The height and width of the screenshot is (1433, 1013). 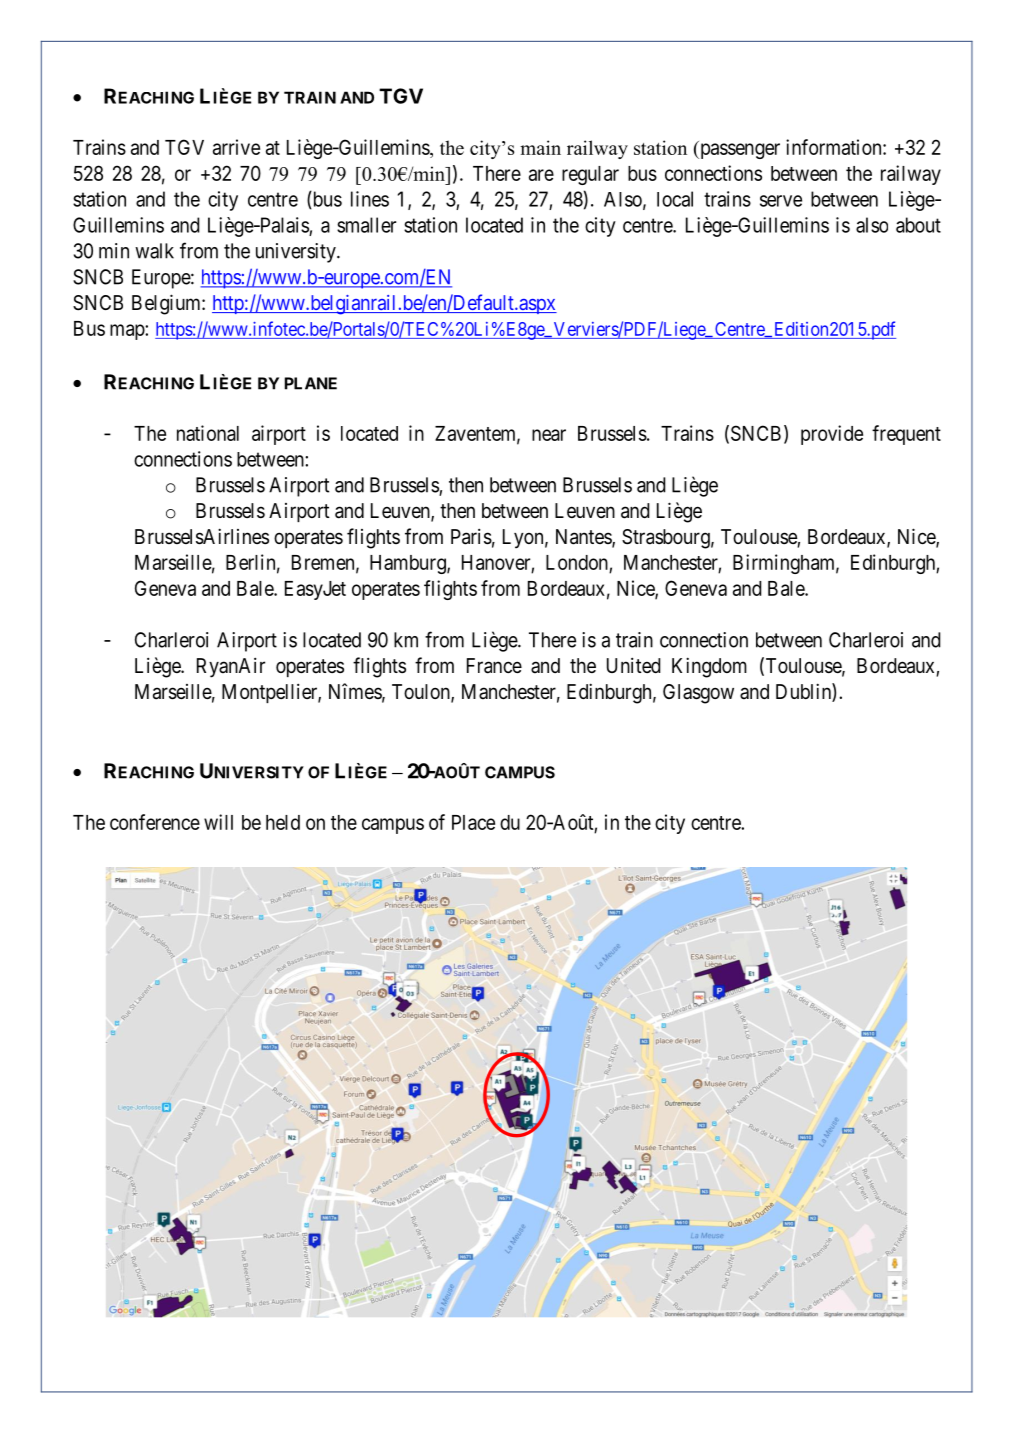 What do you see at coordinates (634, 665) in the screenshot?
I see `United` at bounding box center [634, 665].
